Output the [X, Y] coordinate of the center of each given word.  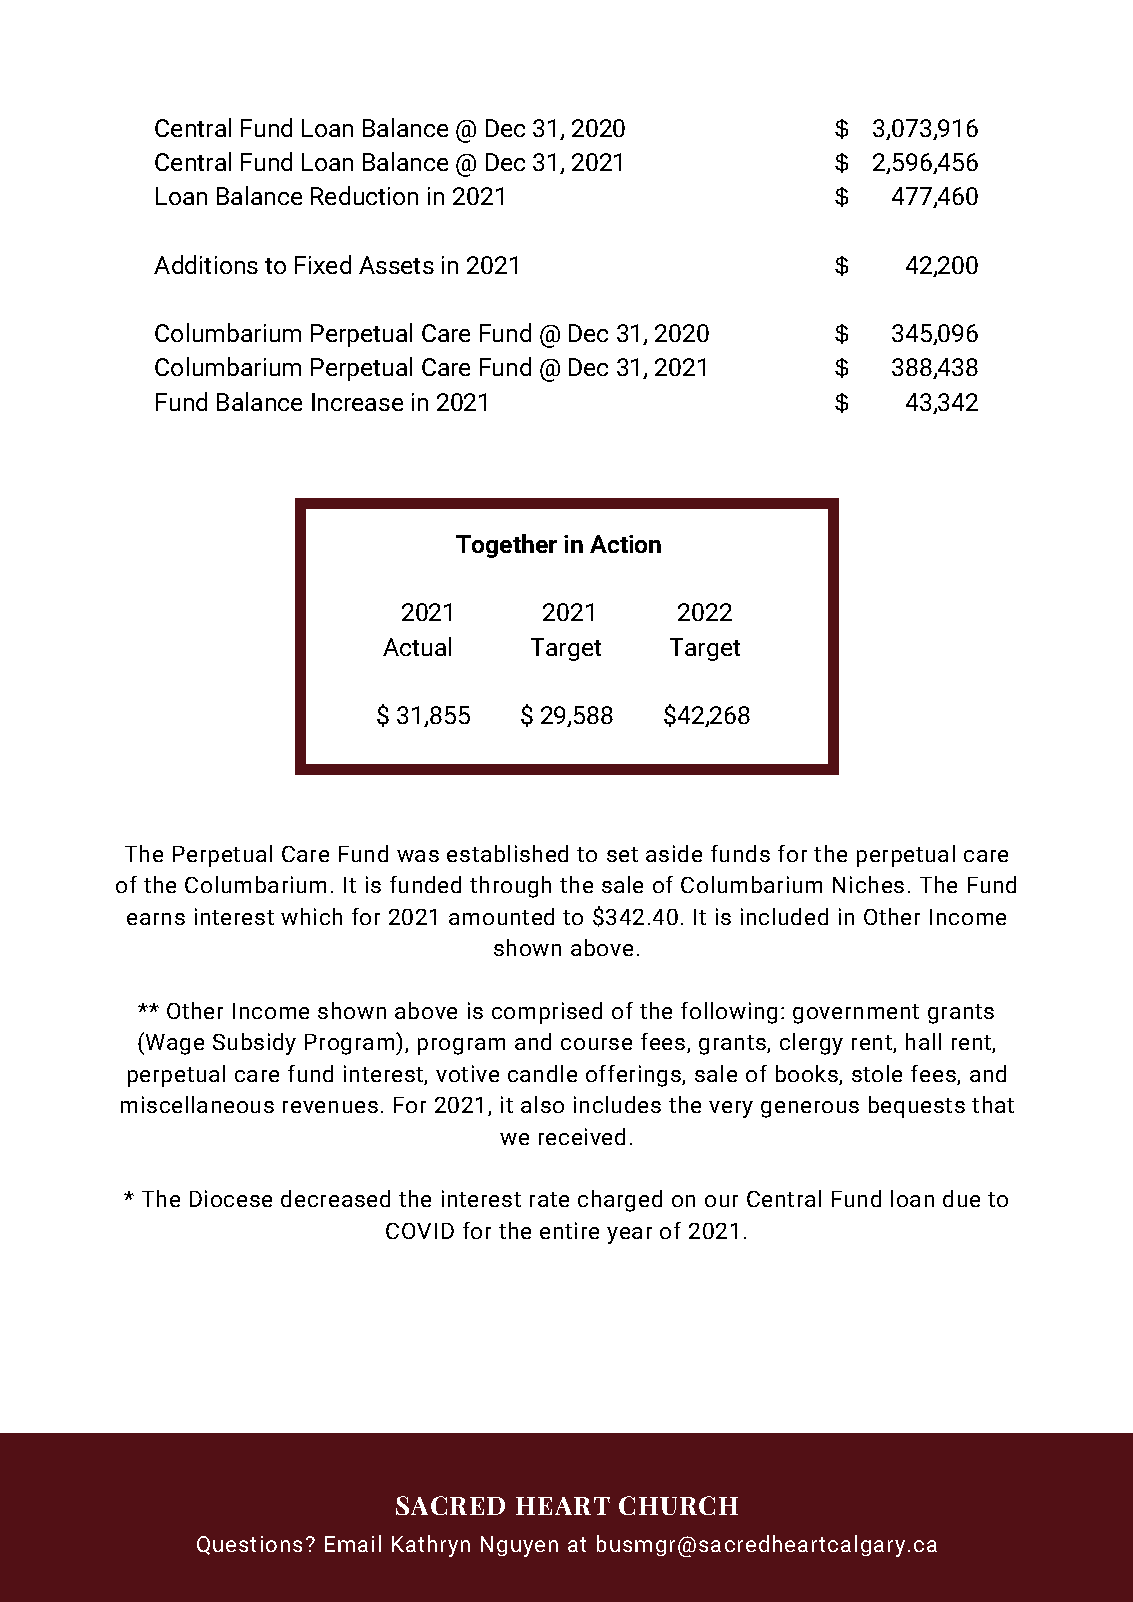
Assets [396, 265]
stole [877, 1073]
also [542, 1104]
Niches [868, 884]
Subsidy [254, 1044]
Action [625, 544]
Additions [206, 264]
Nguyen [519, 1546]
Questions [249, 1545]
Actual [417, 646]
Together [506, 546]
